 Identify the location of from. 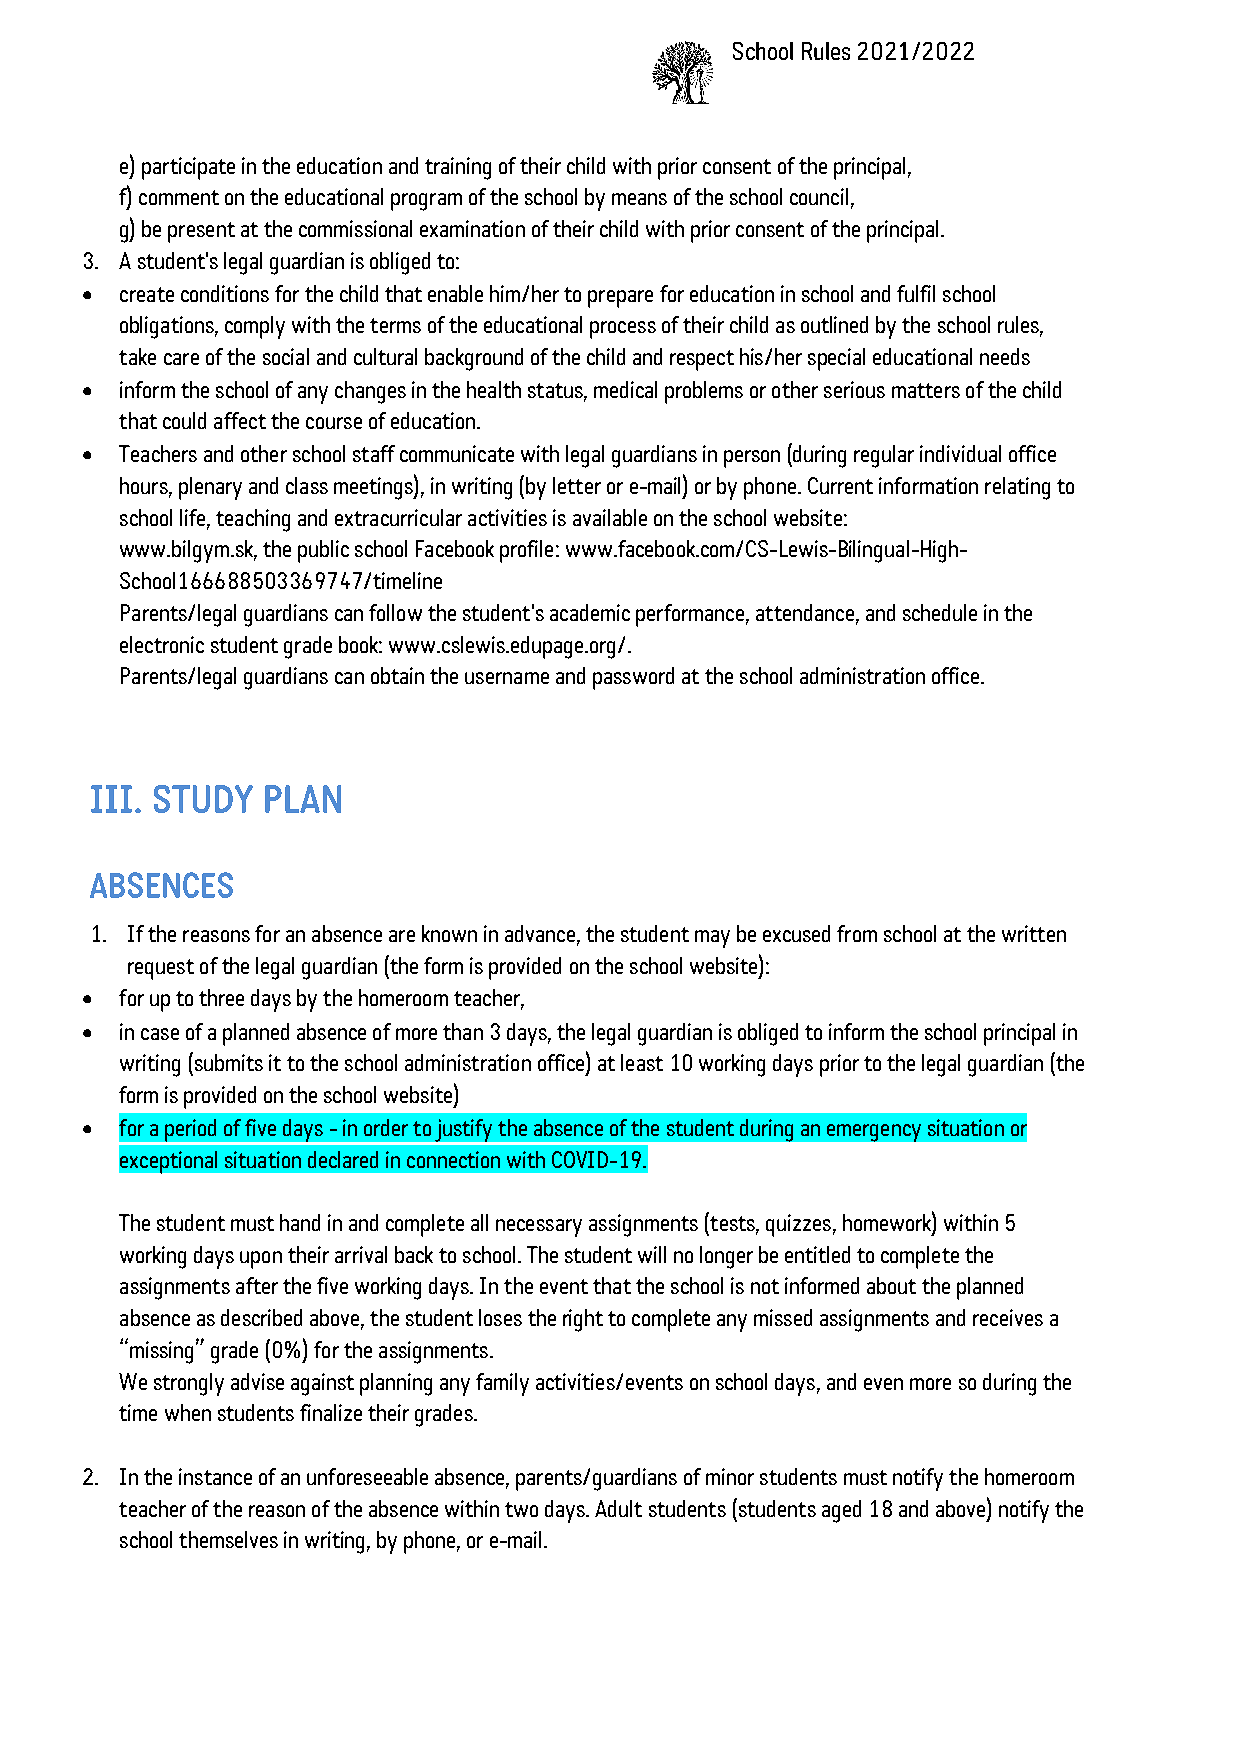
(857, 933).
